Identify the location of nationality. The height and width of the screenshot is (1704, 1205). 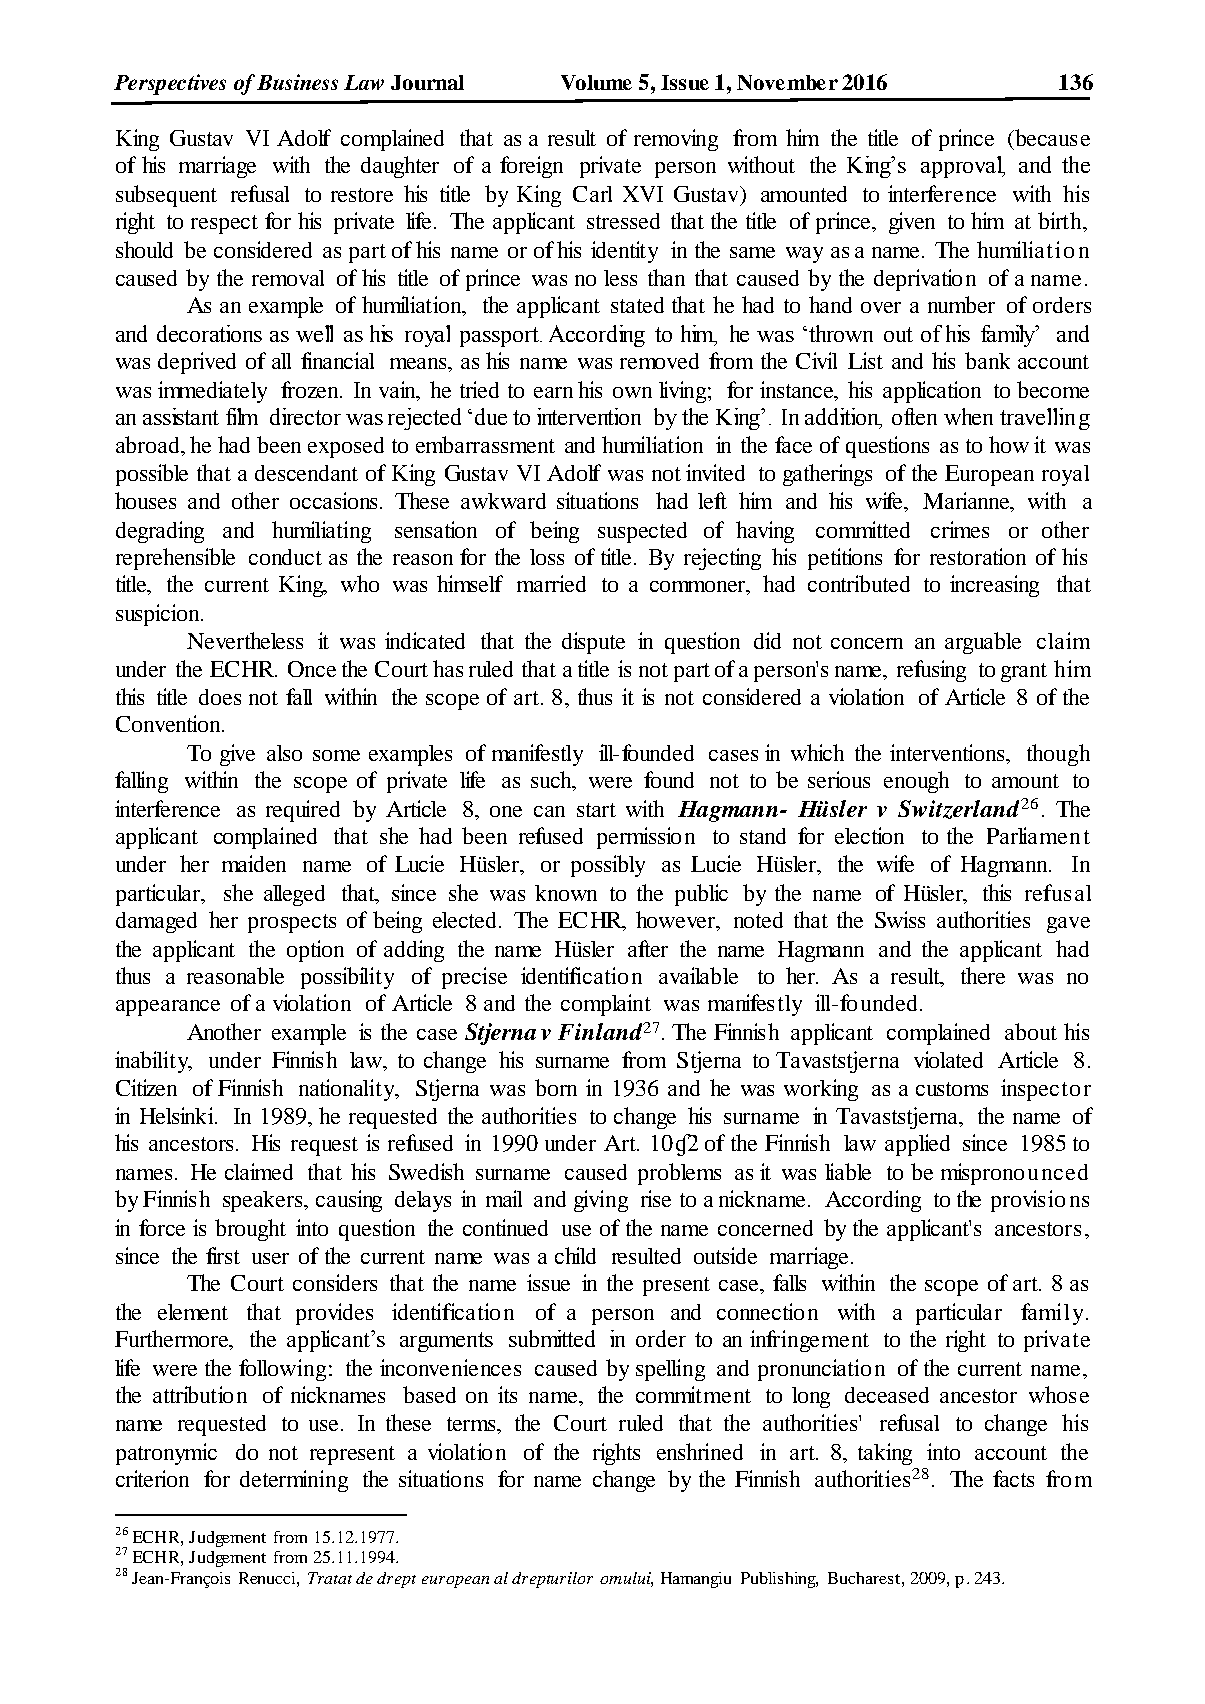
(348, 1090).
